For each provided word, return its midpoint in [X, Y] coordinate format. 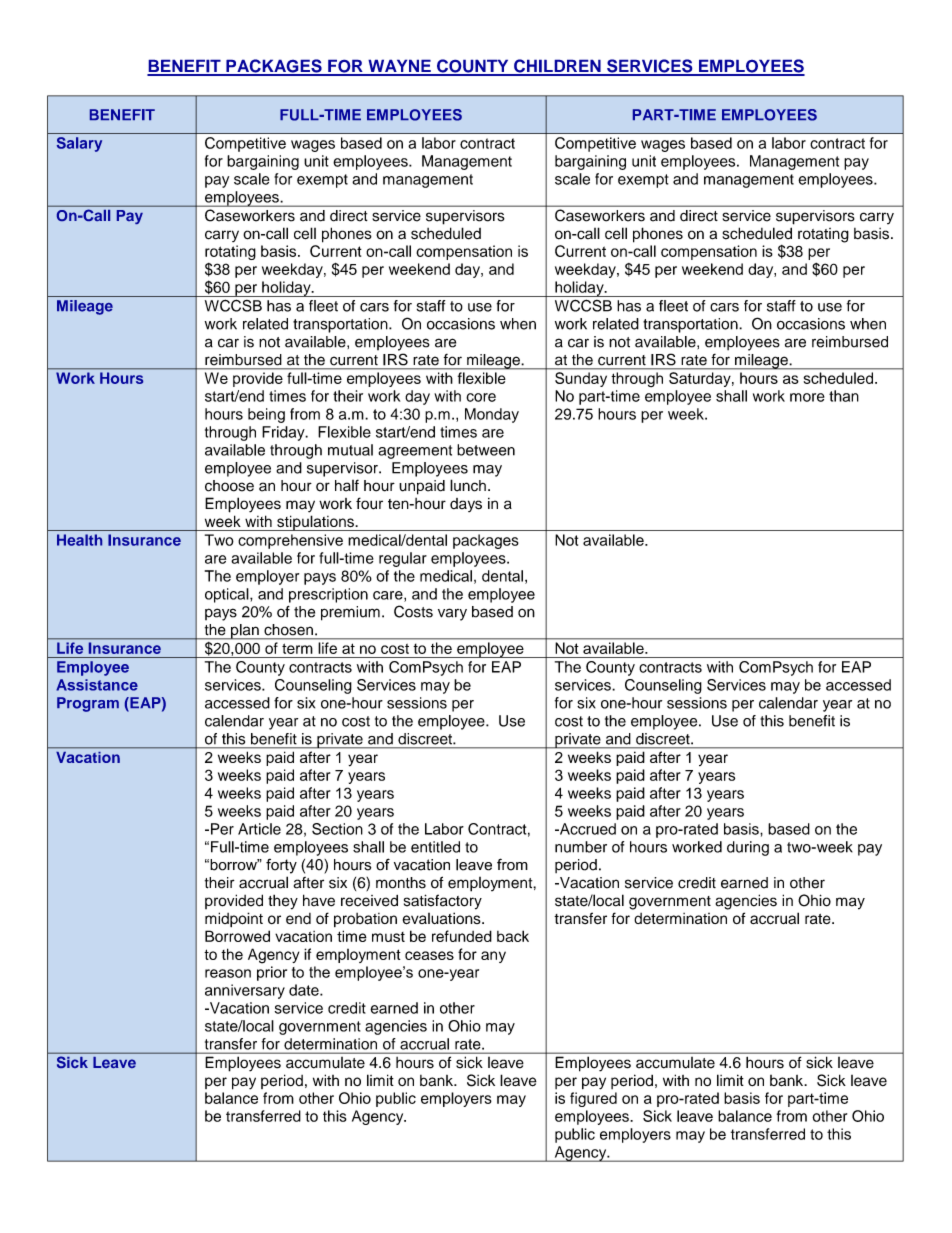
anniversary [245, 991]
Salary [79, 144]
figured [593, 1099]
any [493, 957]
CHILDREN [557, 67]
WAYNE [399, 67]
